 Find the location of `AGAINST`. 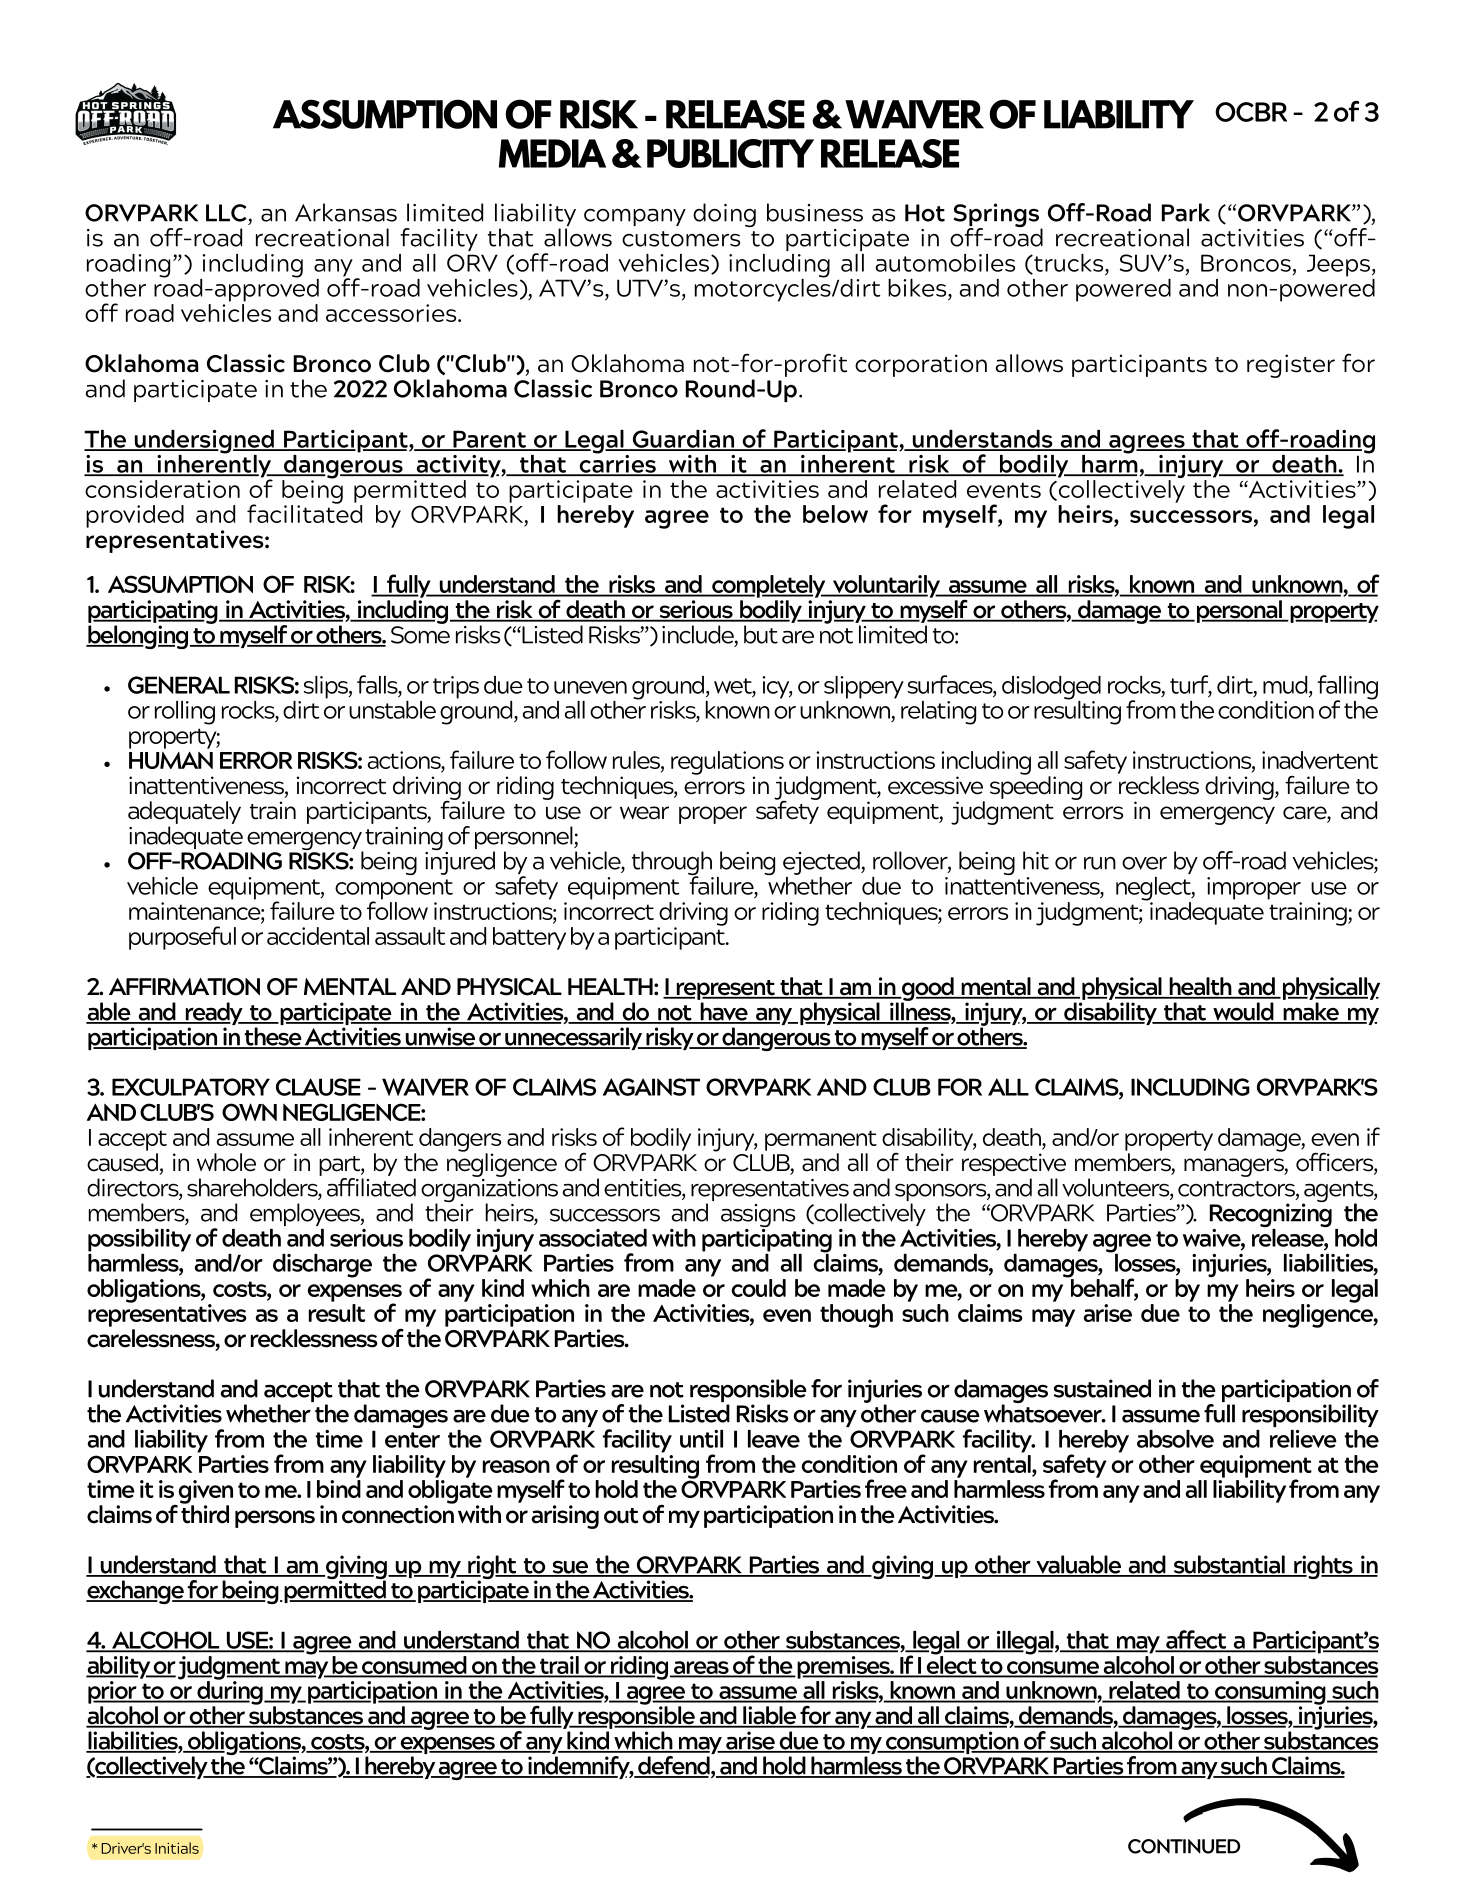

AGAINST is located at coordinates (651, 1087).
